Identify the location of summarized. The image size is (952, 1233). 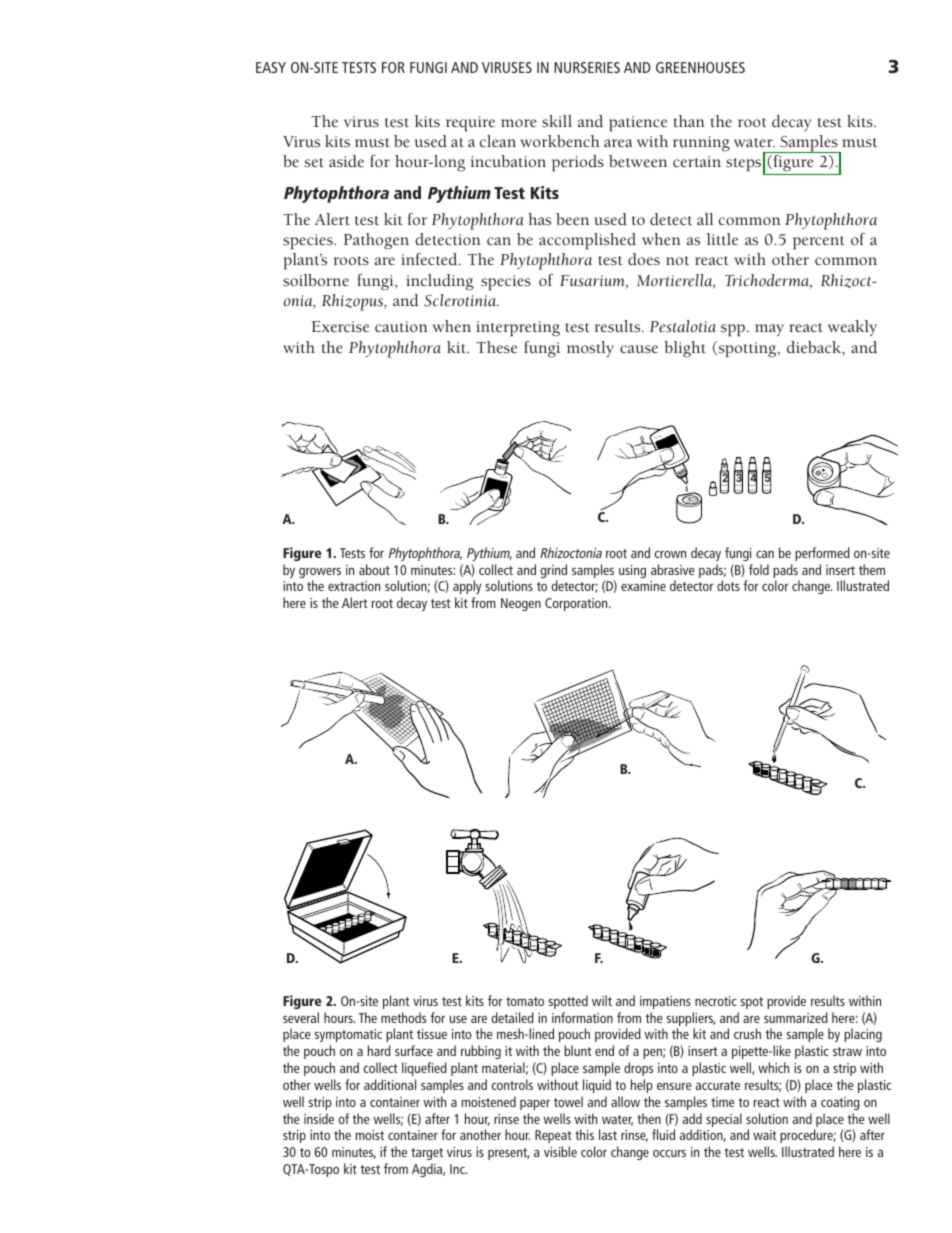
(796, 1017).
